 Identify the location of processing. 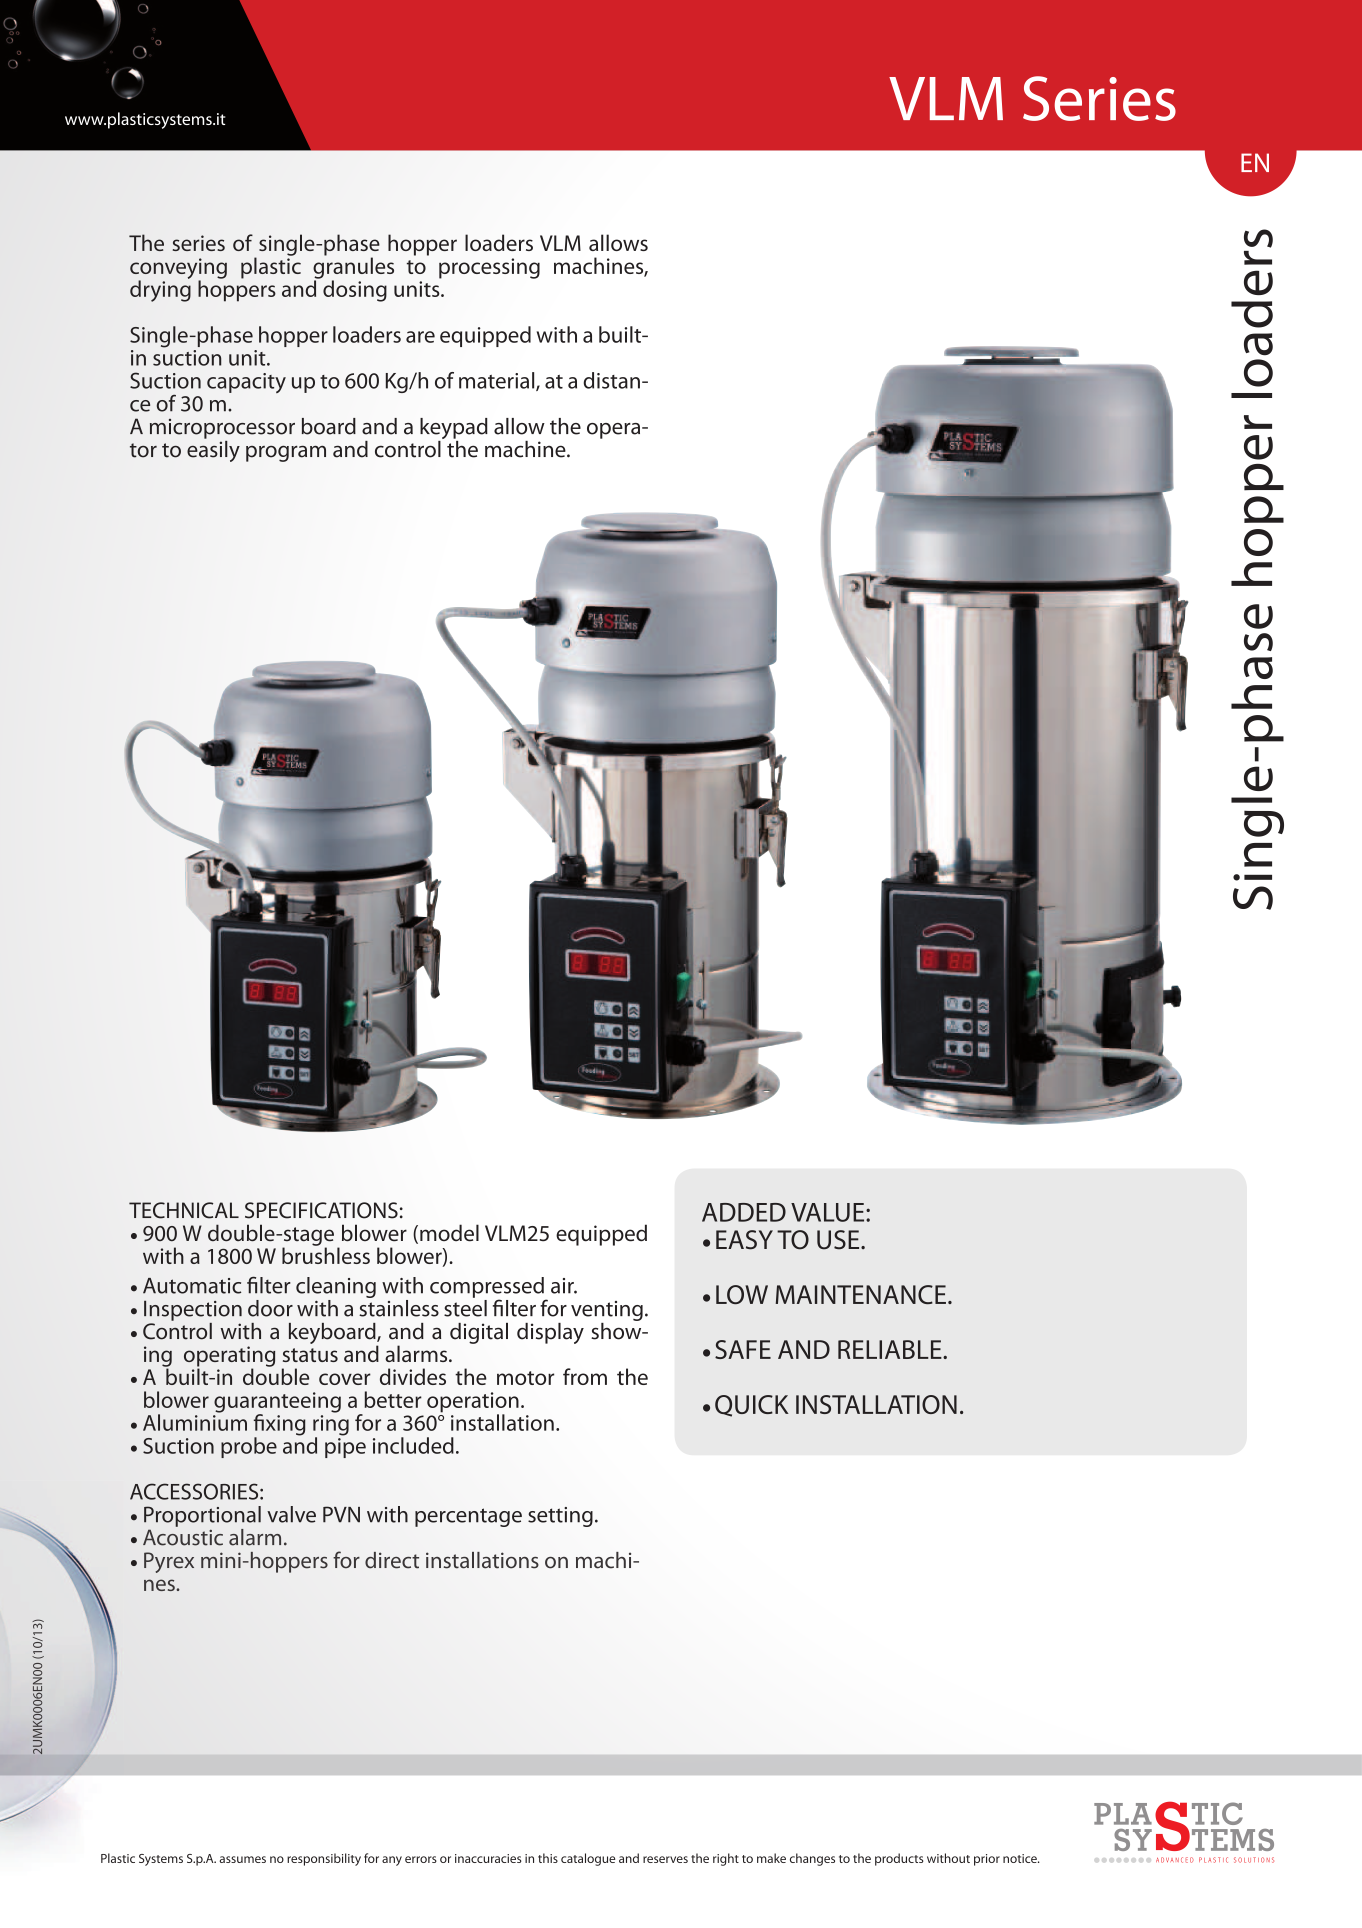
(489, 268).
